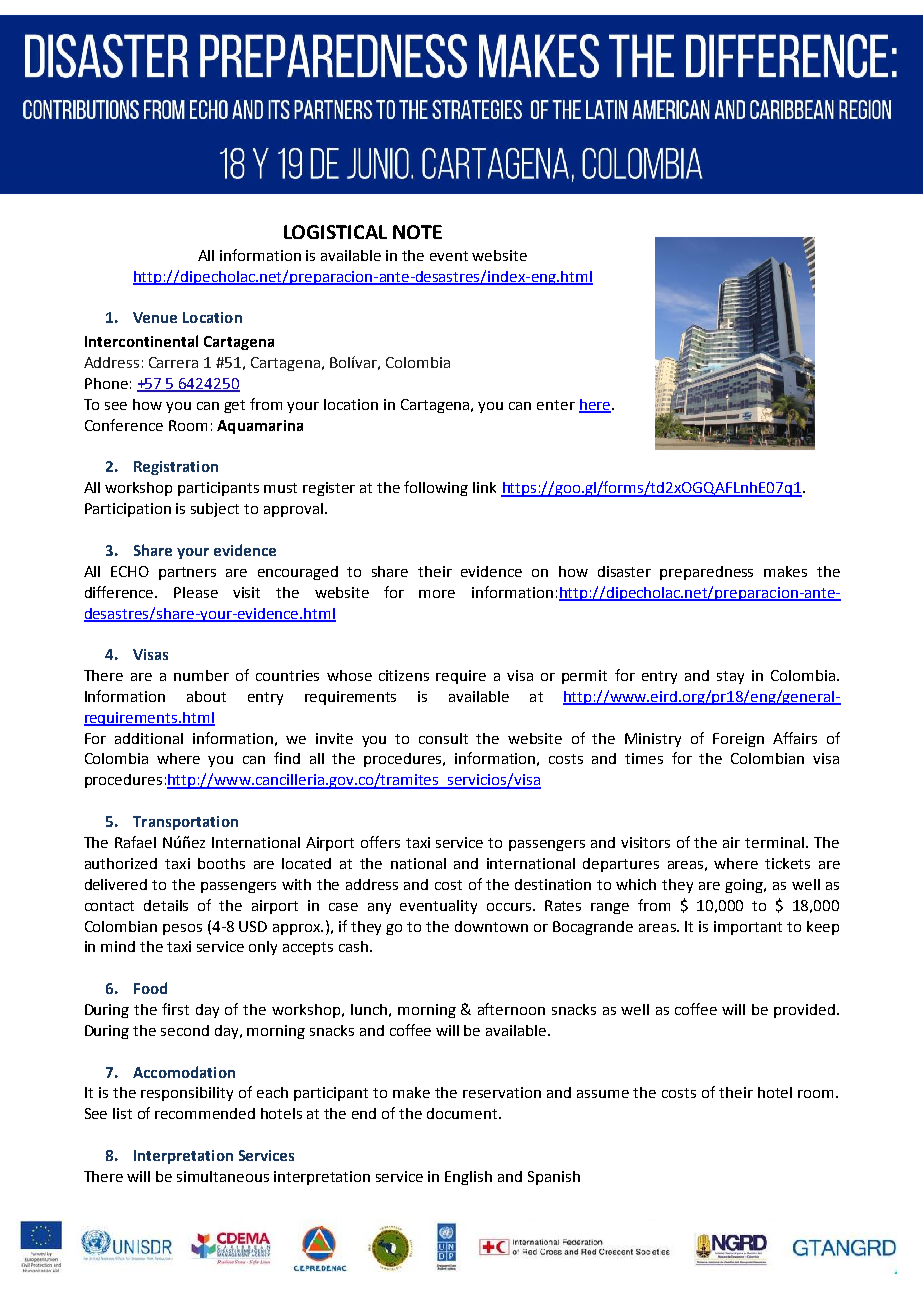 The image size is (924, 1308). What do you see at coordinates (443, 738) in the document?
I see `consult` at bounding box center [443, 738].
